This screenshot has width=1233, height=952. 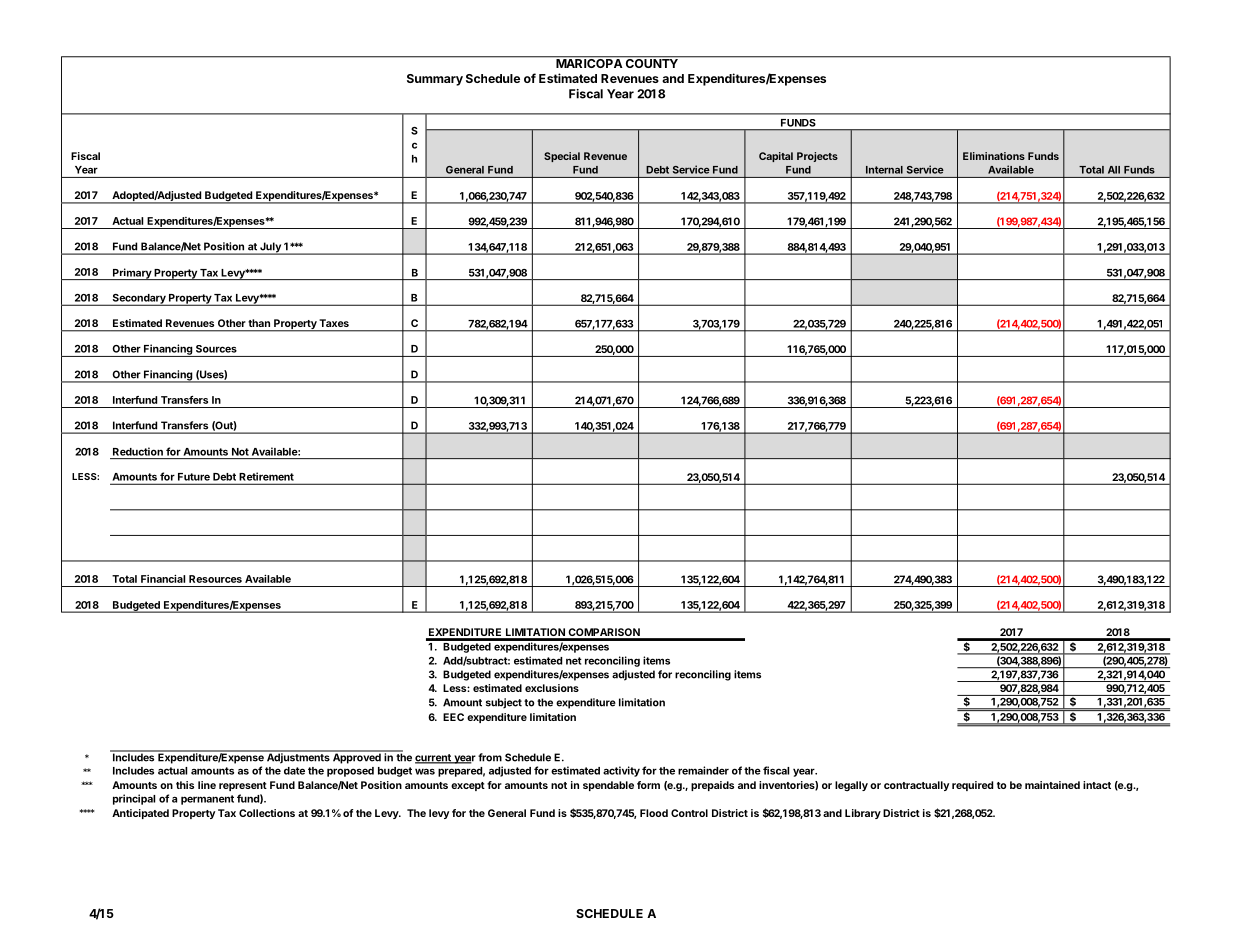 What do you see at coordinates (334, 323) in the screenshot?
I see `Taxes` at bounding box center [334, 323].
